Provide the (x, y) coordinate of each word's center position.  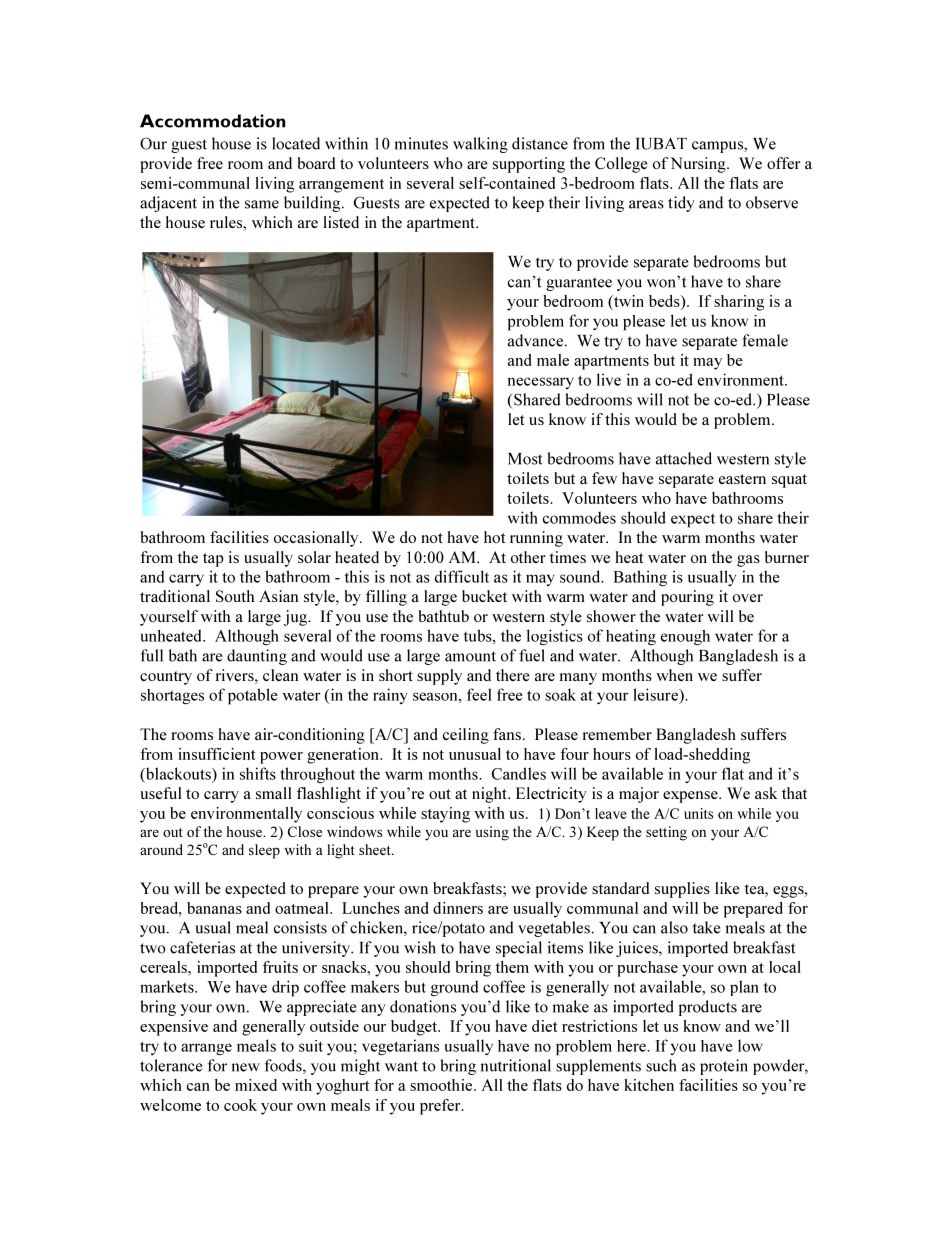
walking (480, 145)
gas (748, 561)
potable (253, 696)
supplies (682, 890)
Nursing (699, 165)
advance (535, 340)
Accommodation (213, 121)
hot (495, 537)
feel (479, 694)
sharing (739, 303)
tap (213, 560)
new (246, 1067)
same (262, 204)
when (674, 675)
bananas (214, 908)
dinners (458, 908)
